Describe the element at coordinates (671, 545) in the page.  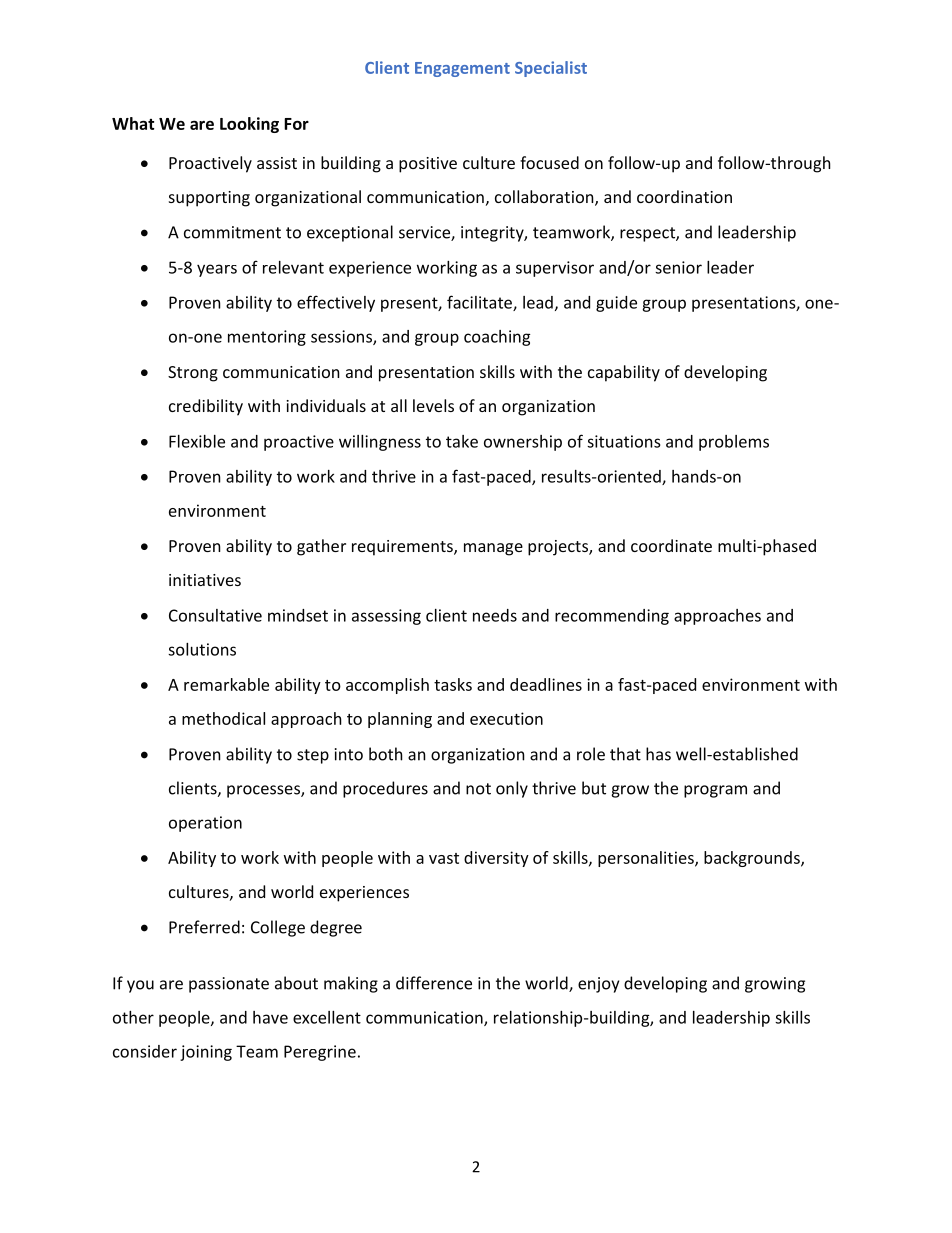
I see `coordinate` at that location.
